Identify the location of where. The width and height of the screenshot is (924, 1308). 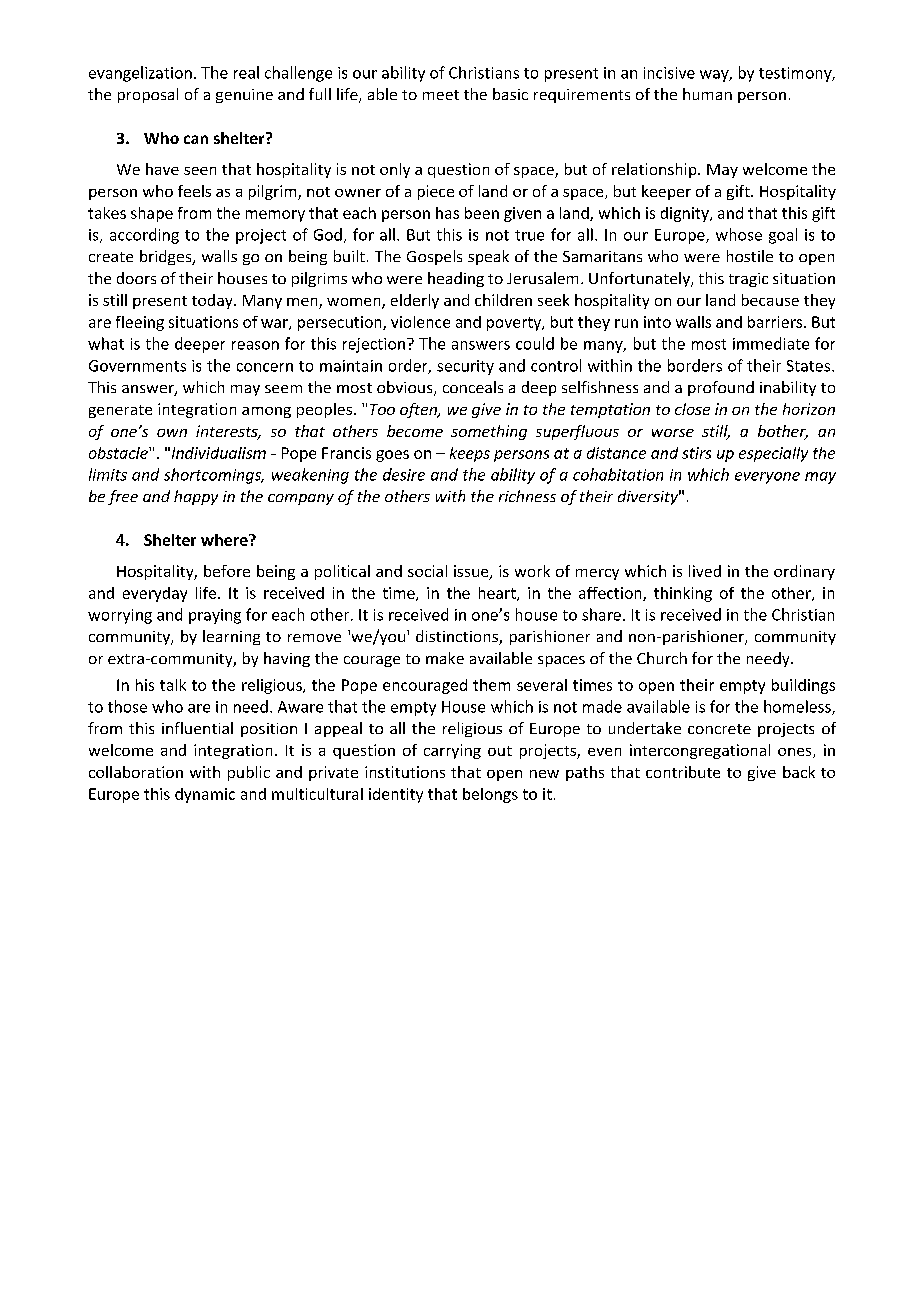
(225, 540).
